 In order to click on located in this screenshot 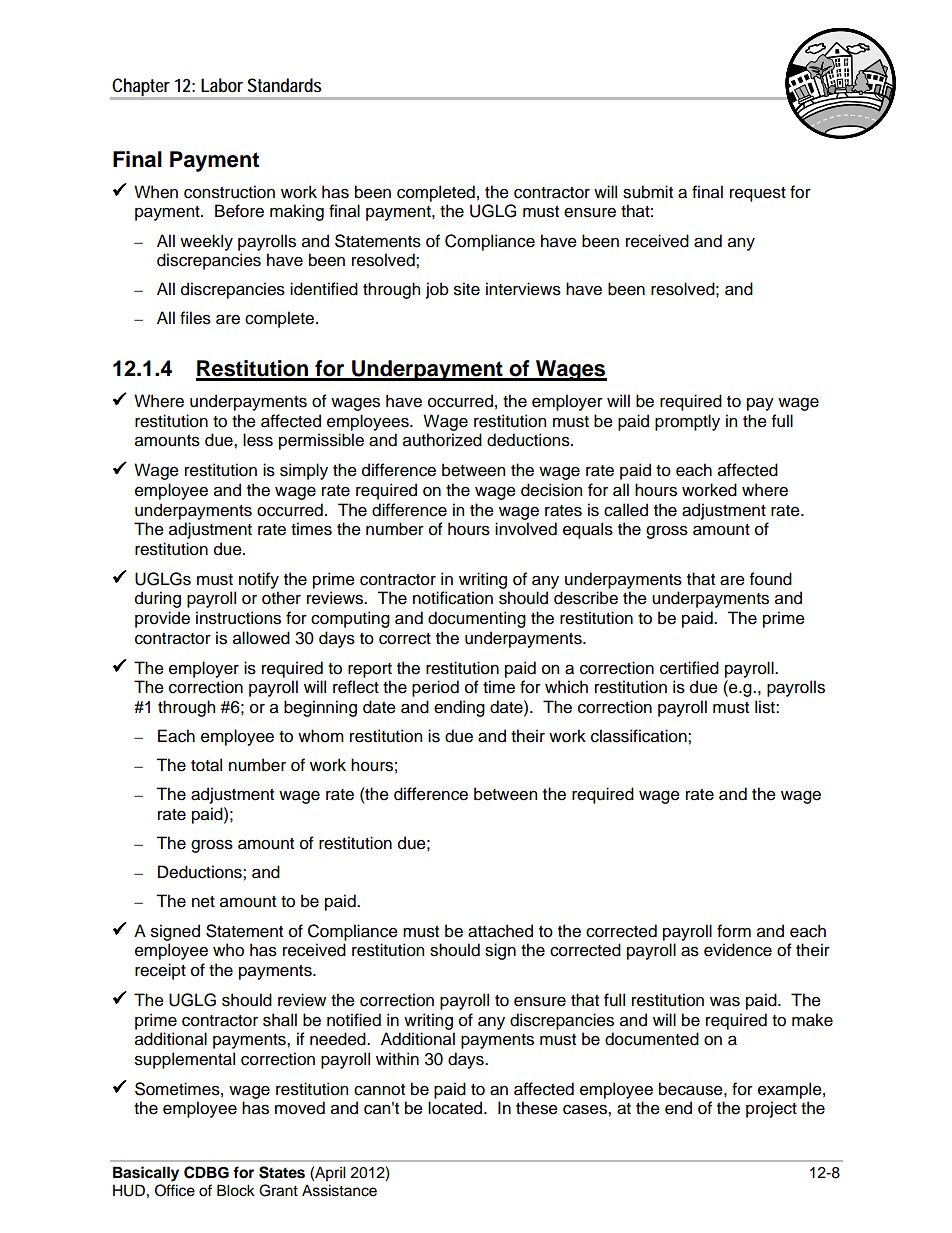, I will do `click(456, 1108)`.
